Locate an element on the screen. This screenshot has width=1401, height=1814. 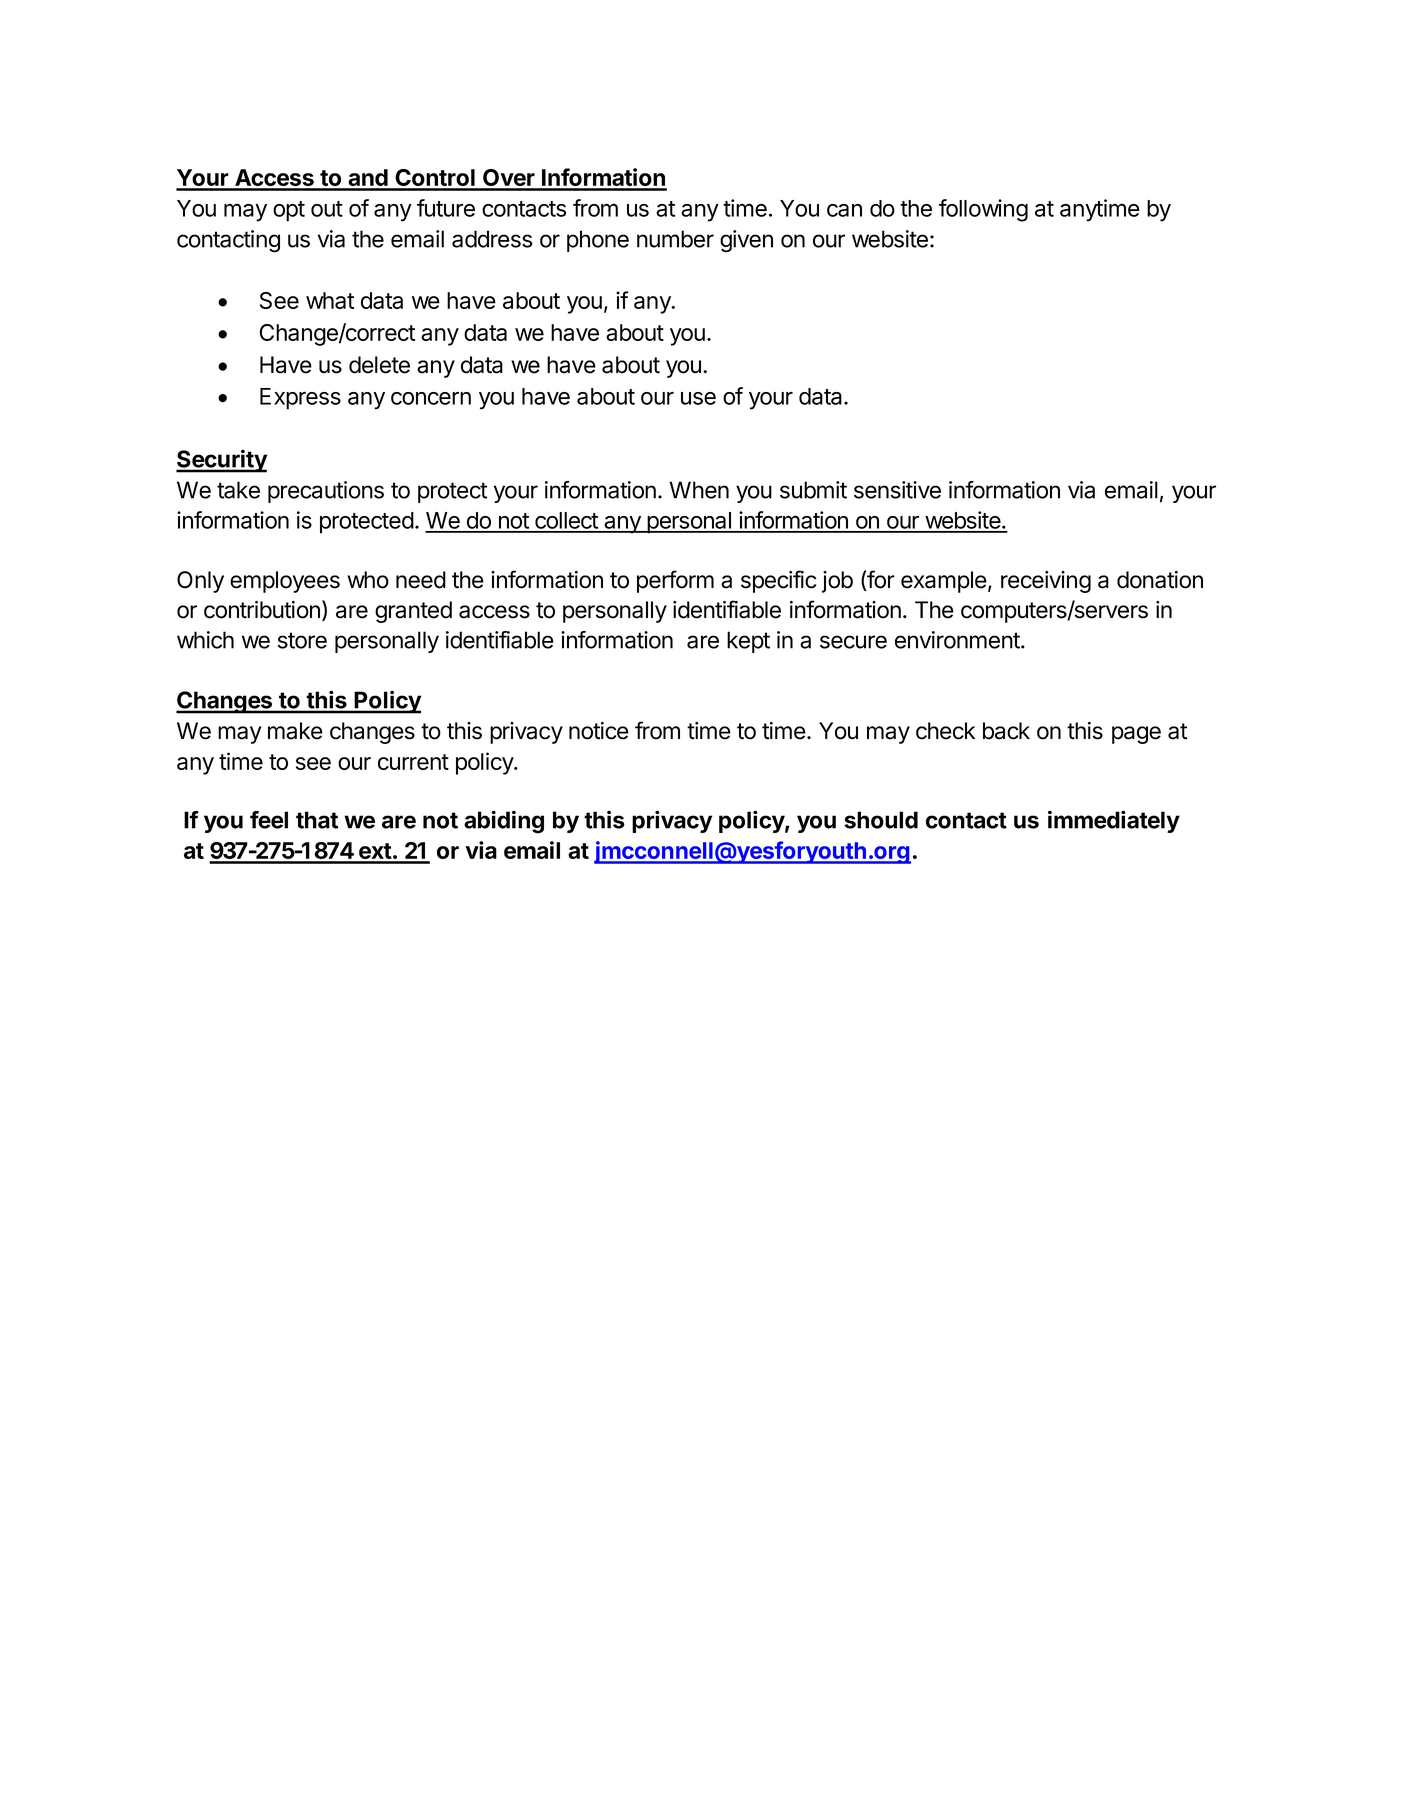
When is located at coordinates (699, 490).
